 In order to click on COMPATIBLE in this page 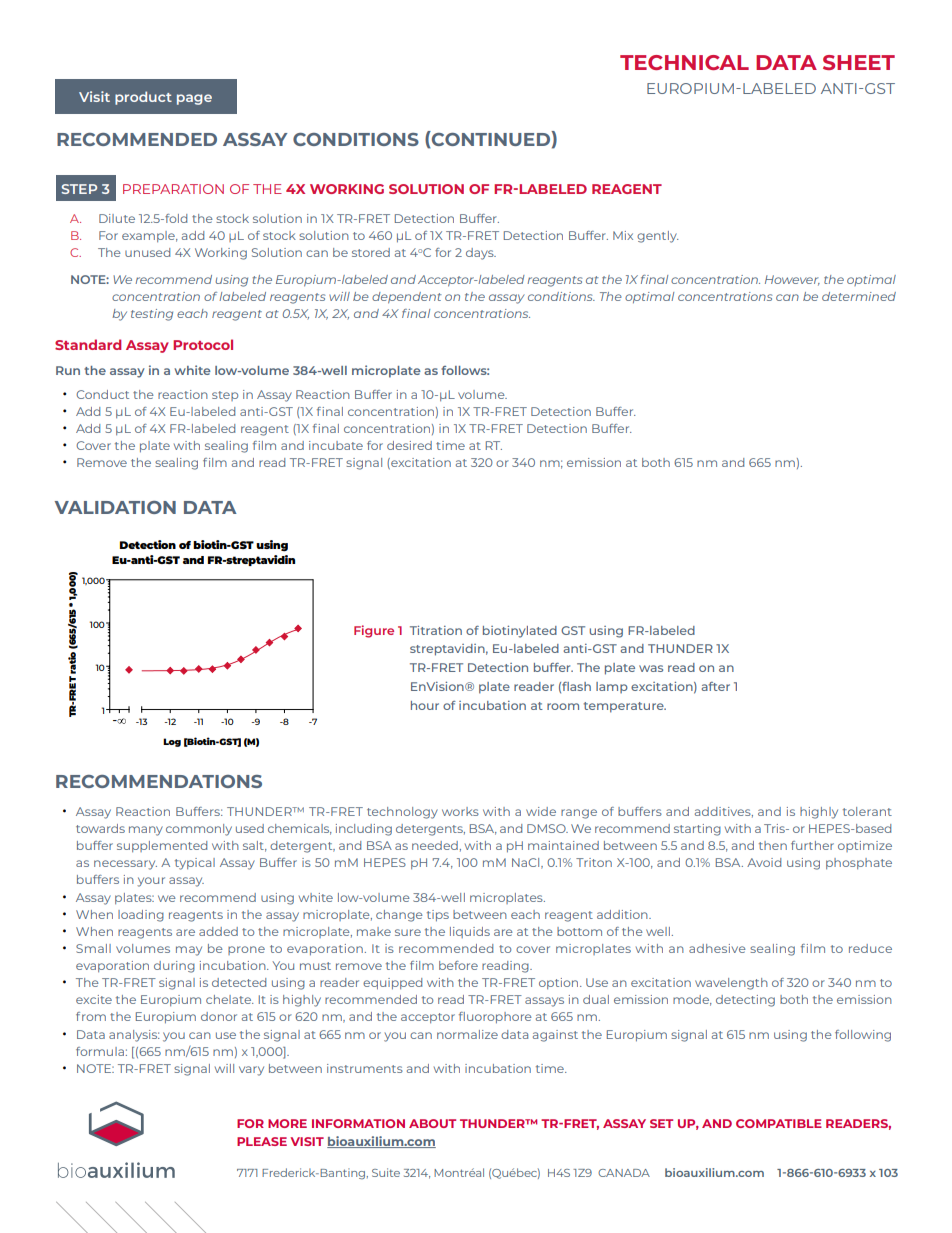, I will do `click(779, 1123)`.
